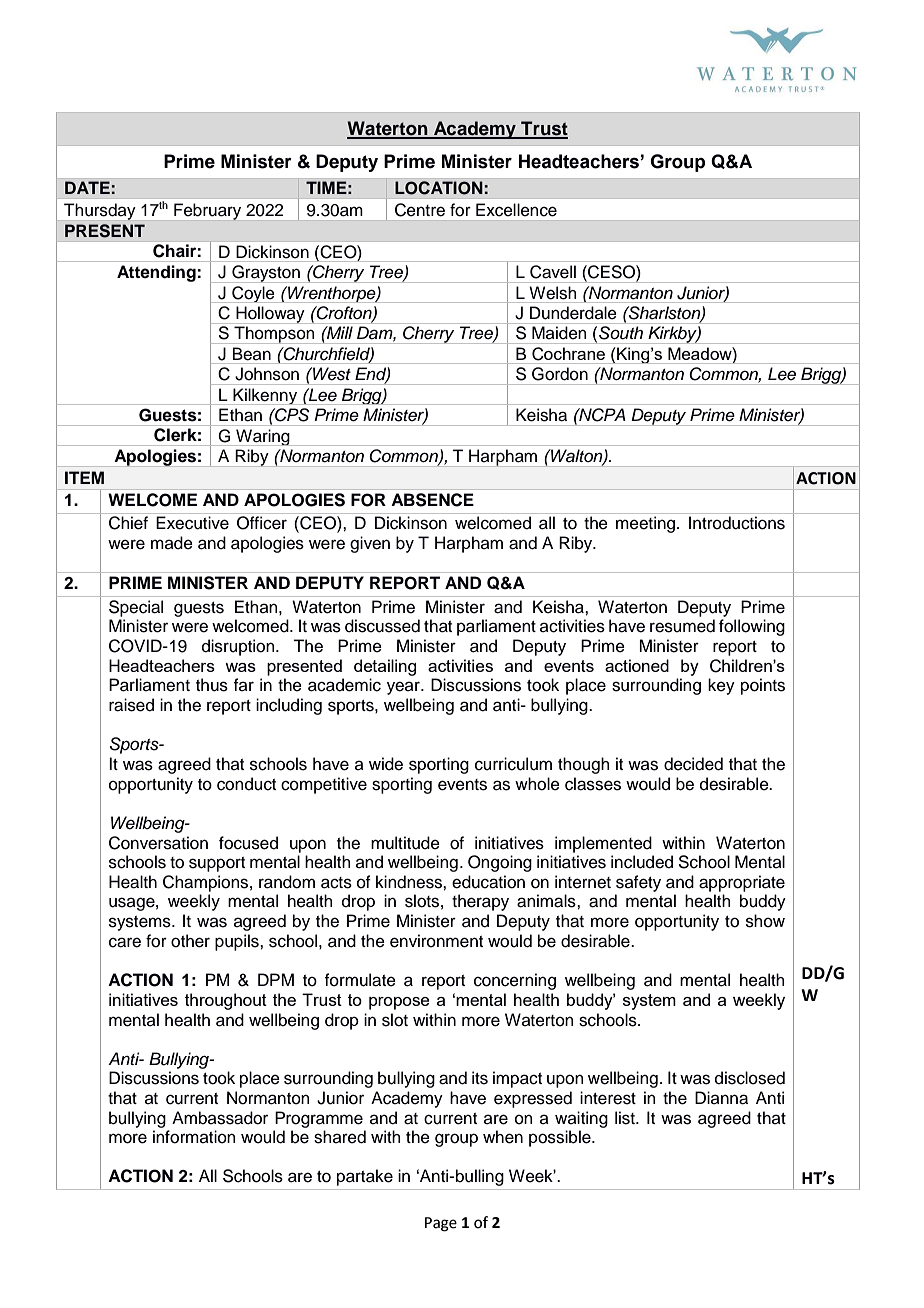 Image resolution: width=924 pixels, height=1308 pixels. I want to click on Executive, so click(192, 523).
